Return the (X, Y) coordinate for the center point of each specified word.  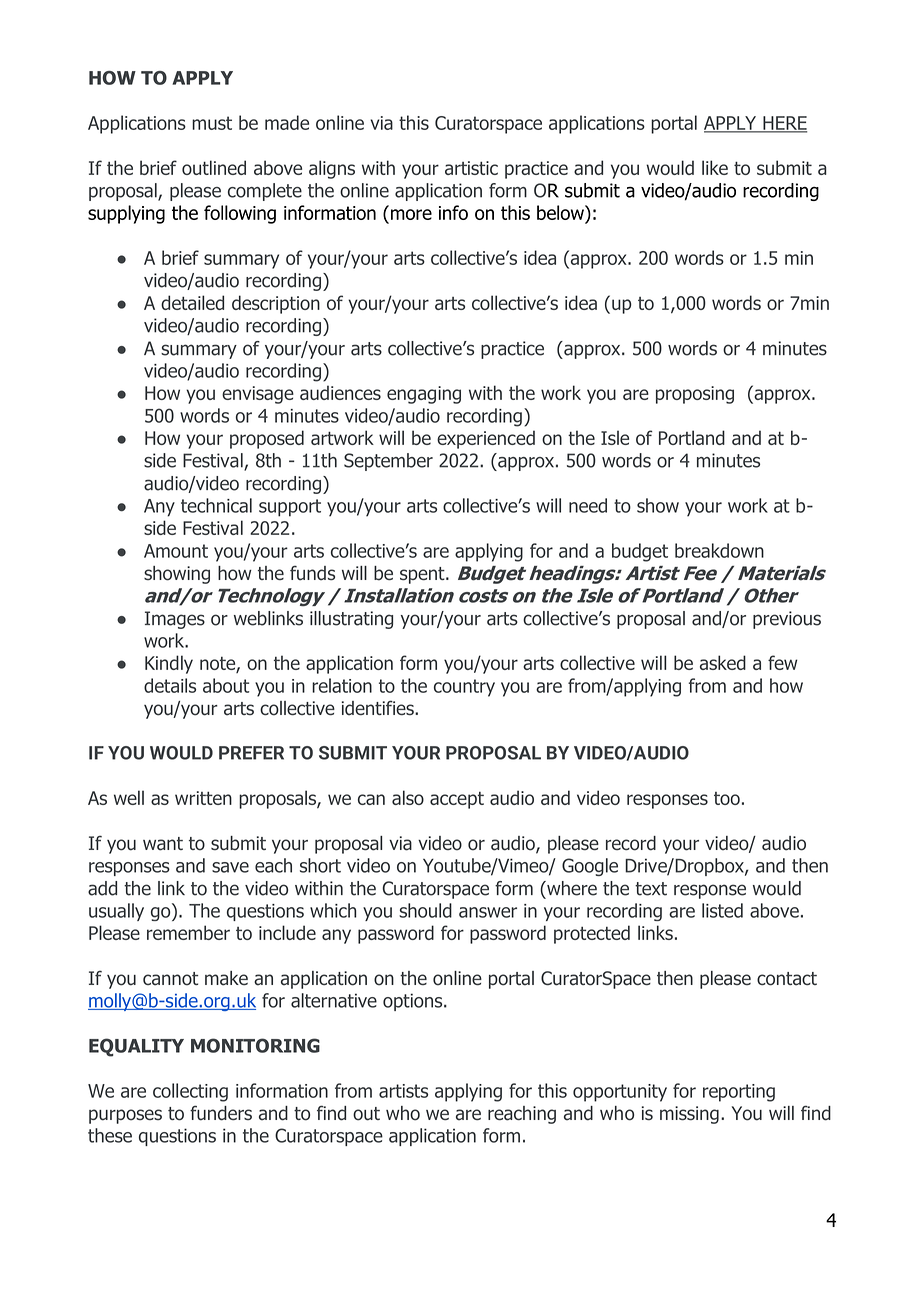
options (414, 1002)
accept (457, 800)
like (715, 167)
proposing (695, 395)
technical (216, 505)
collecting (190, 1092)
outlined (214, 167)
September (388, 462)
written (203, 798)
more (411, 214)
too (727, 798)
